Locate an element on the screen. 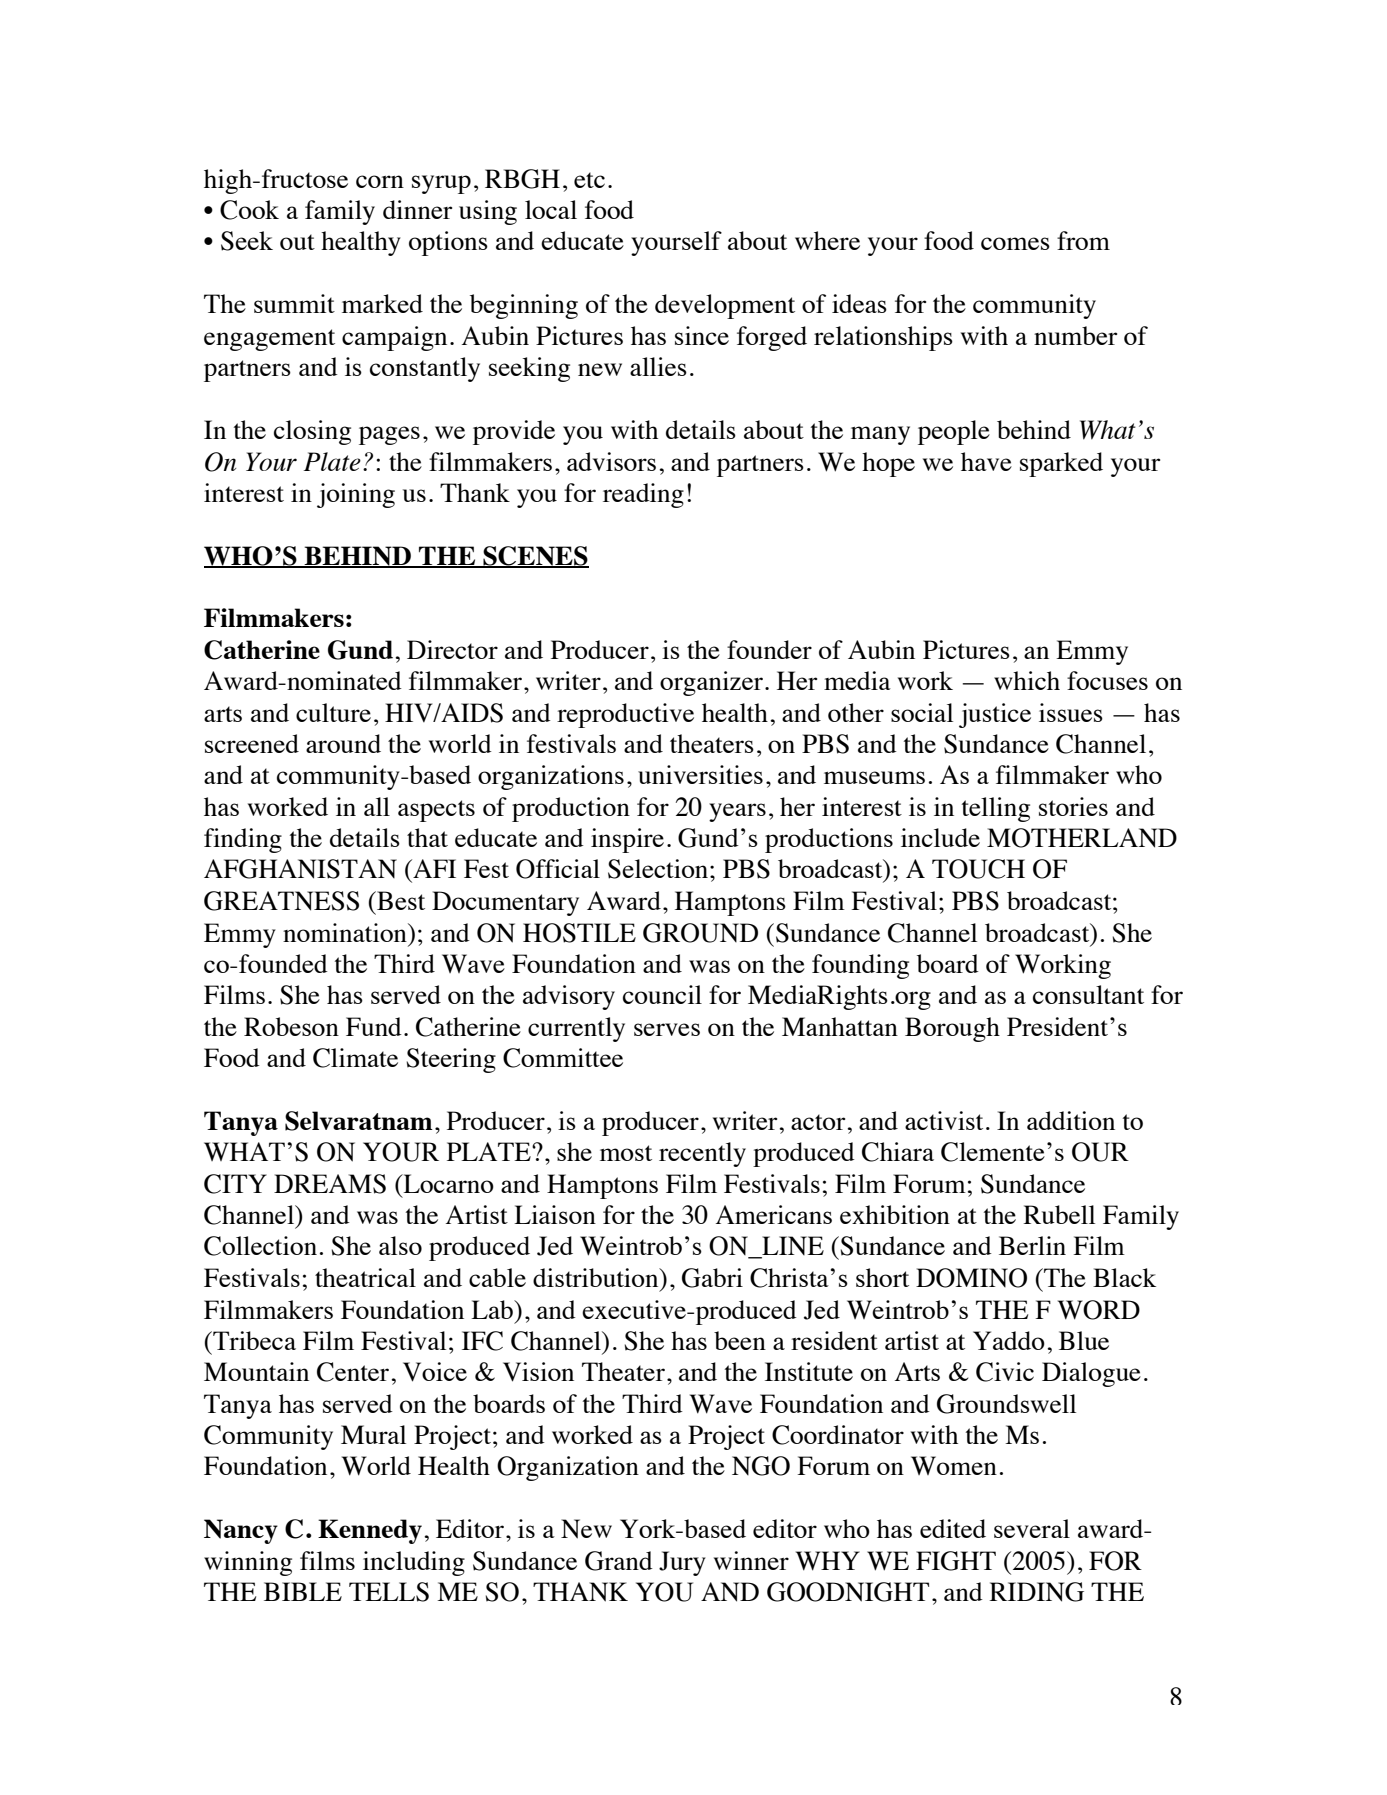  corn is located at coordinates (380, 181).
